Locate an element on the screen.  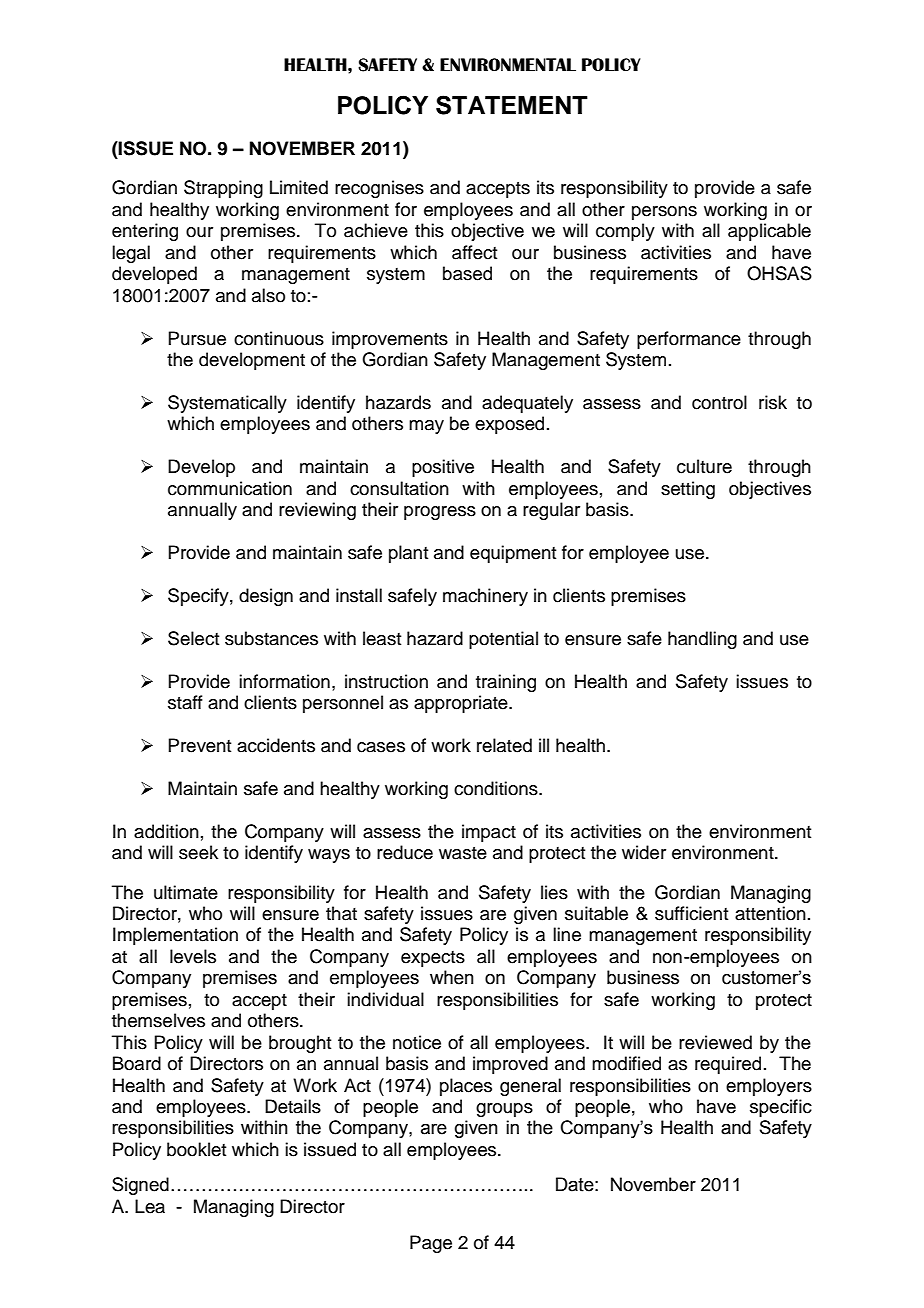
handling is located at coordinates (702, 640).
